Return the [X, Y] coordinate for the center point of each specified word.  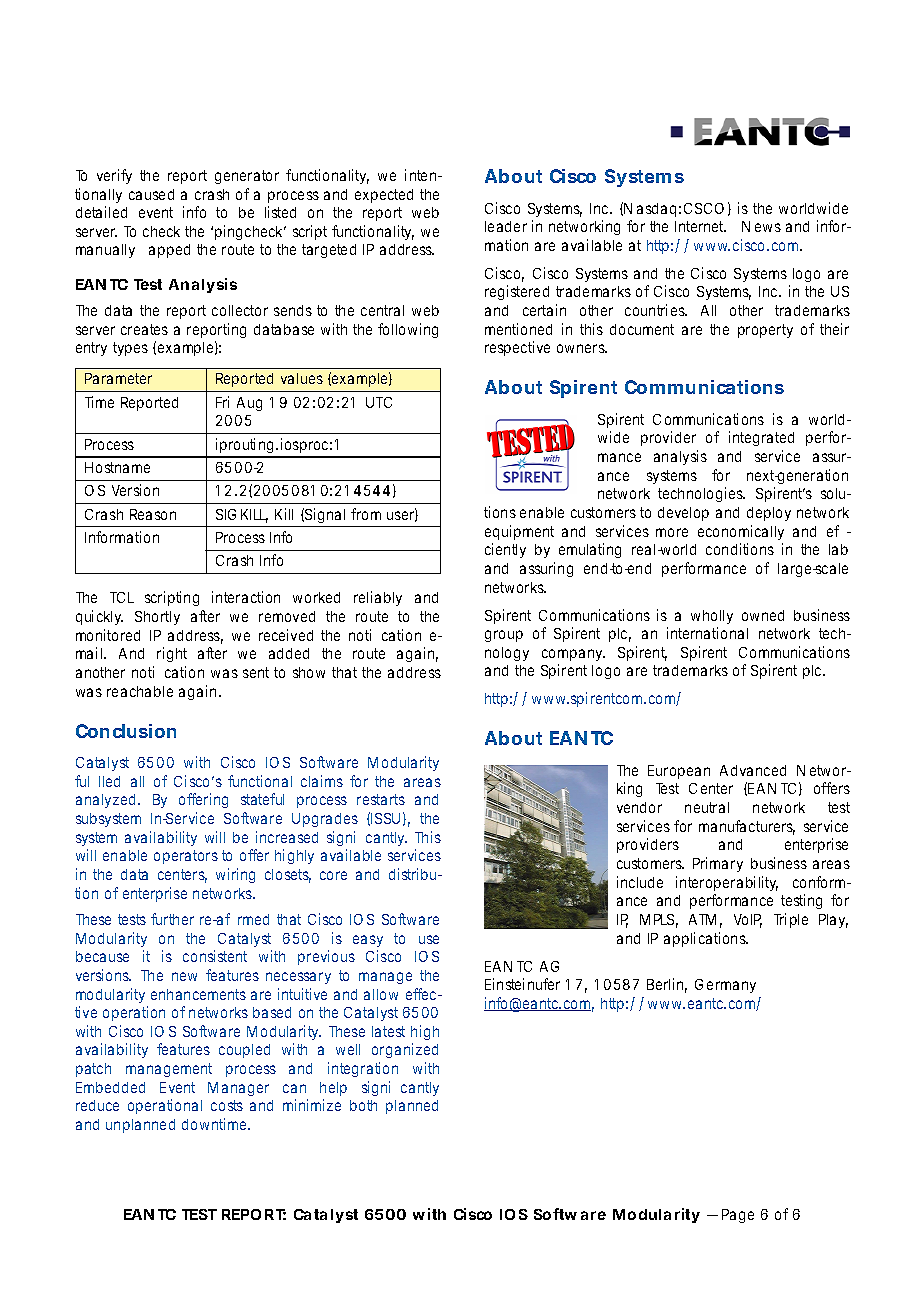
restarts [381, 799]
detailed [101, 212]
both [363, 1105]
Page [738, 1216]
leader [506, 226]
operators [186, 857]
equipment [519, 532]
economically [741, 532]
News [761, 226]
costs [227, 1105]
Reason [153, 514]
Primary [718, 864]
